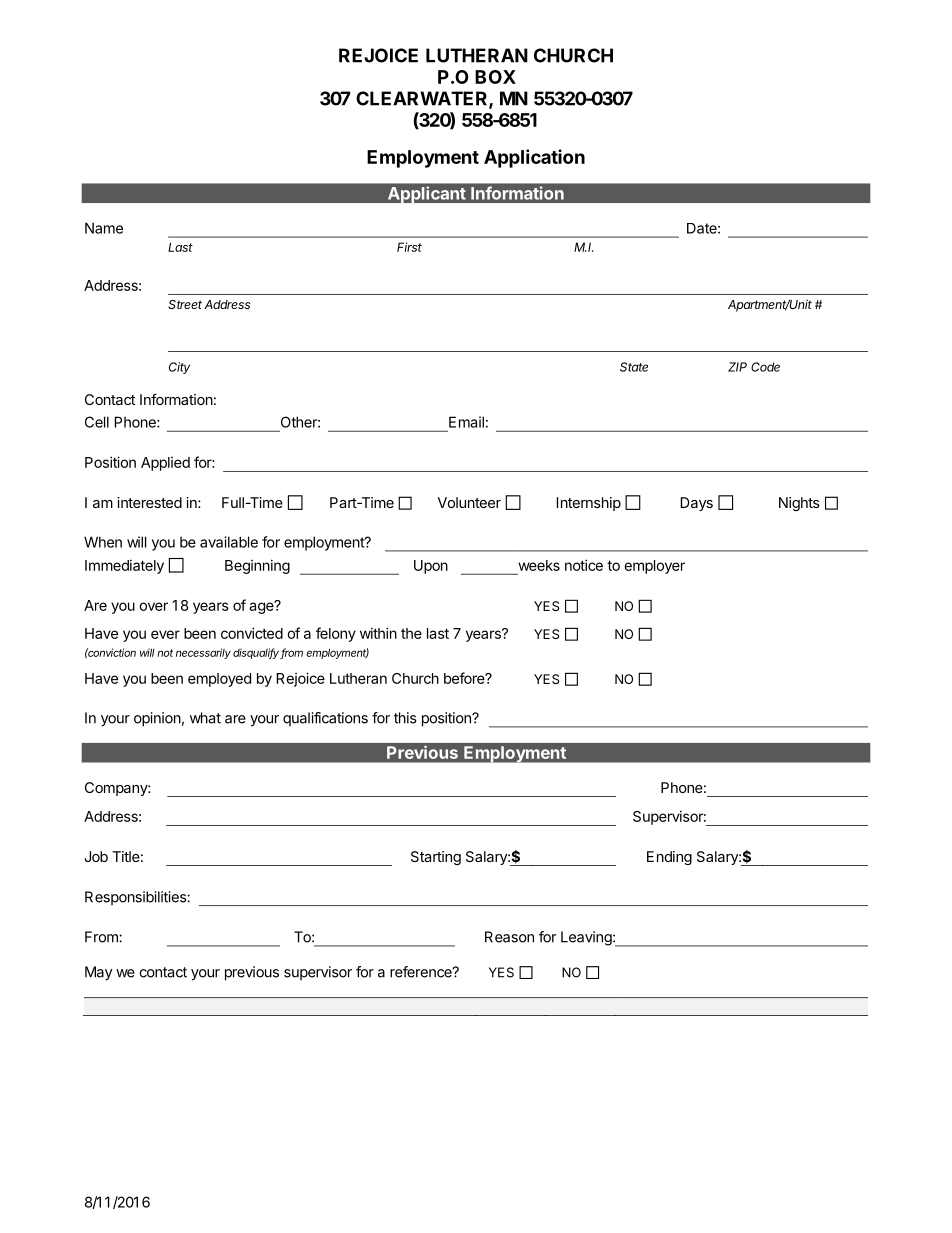 The height and width of the screenshot is (1233, 952). I want to click on CLEARWATER, so click(423, 99).
